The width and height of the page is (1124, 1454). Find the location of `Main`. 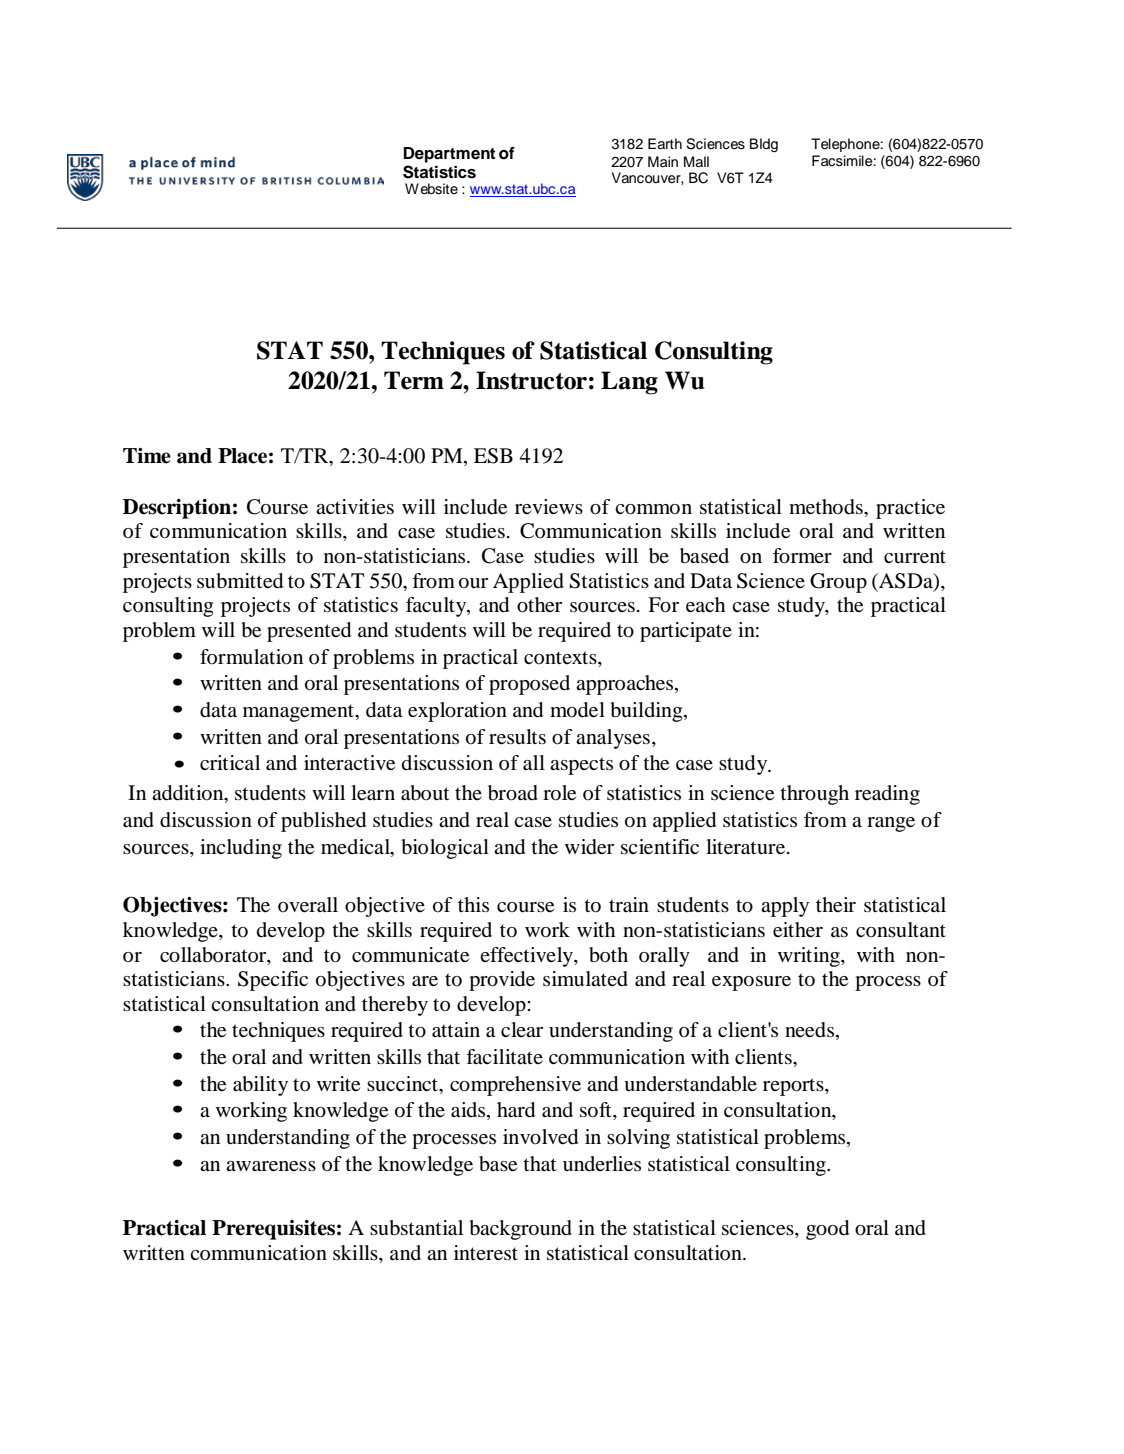

Main is located at coordinates (663, 161).
